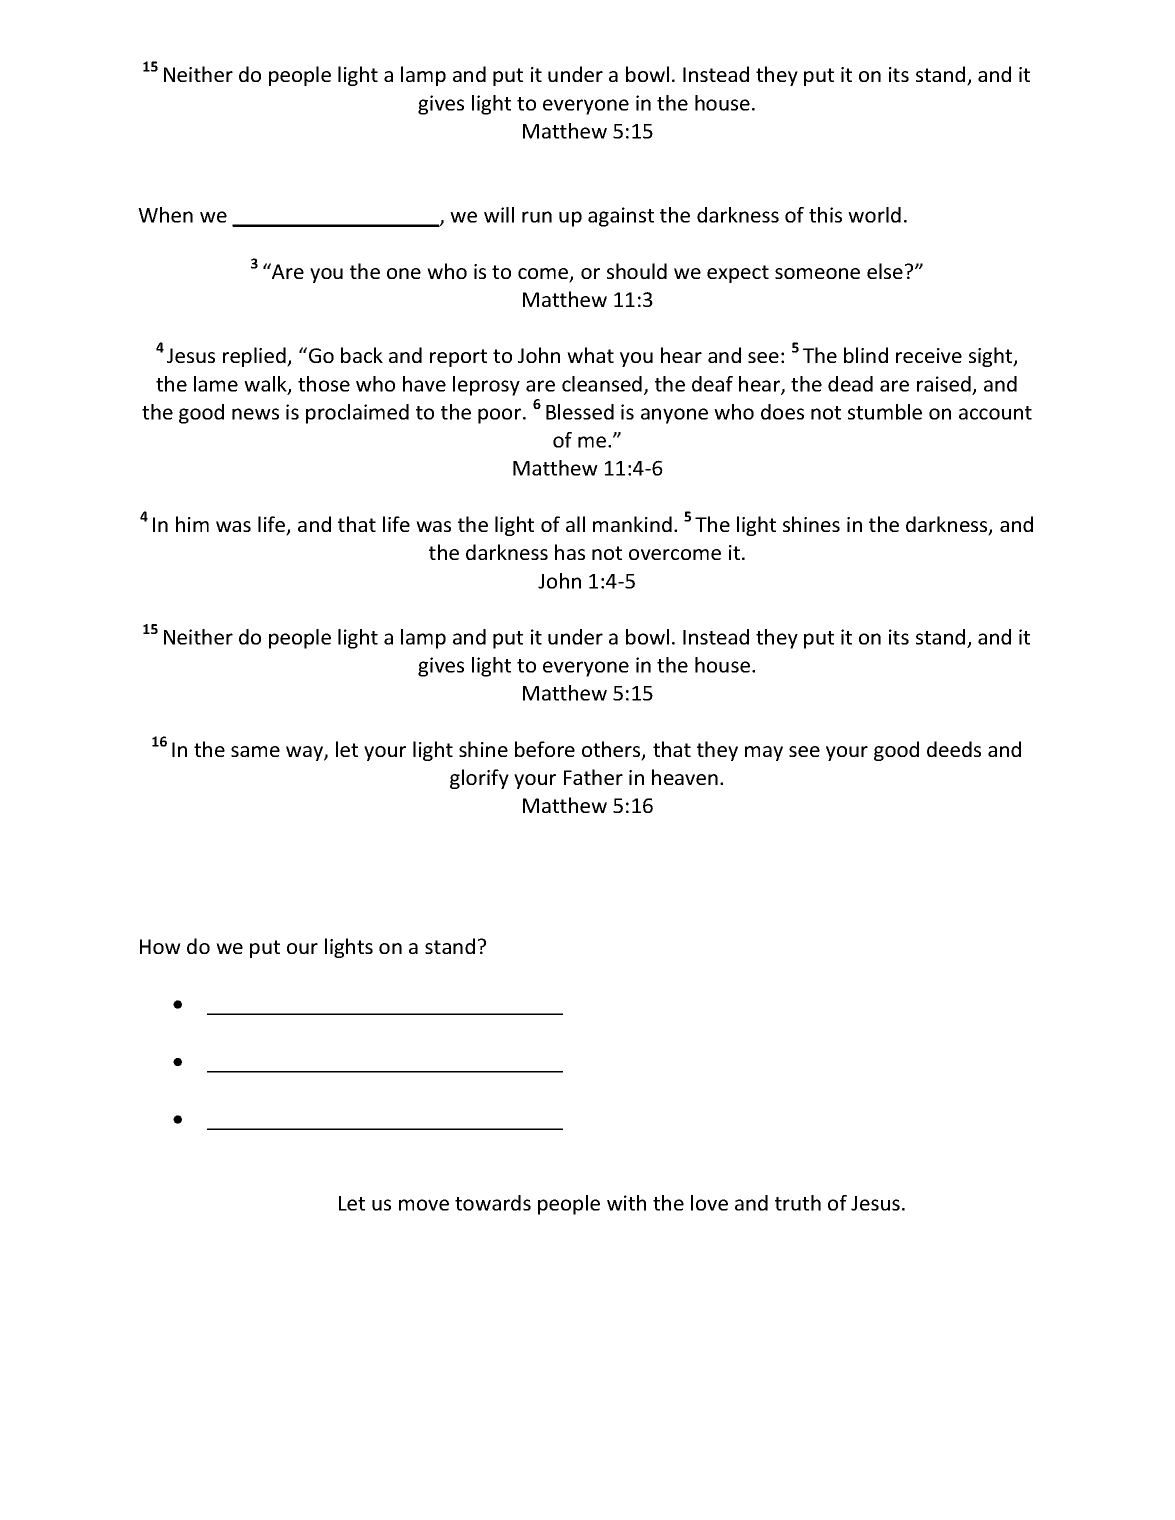  What do you see at coordinates (165, 215) in the page?
I see `When` at bounding box center [165, 215].
